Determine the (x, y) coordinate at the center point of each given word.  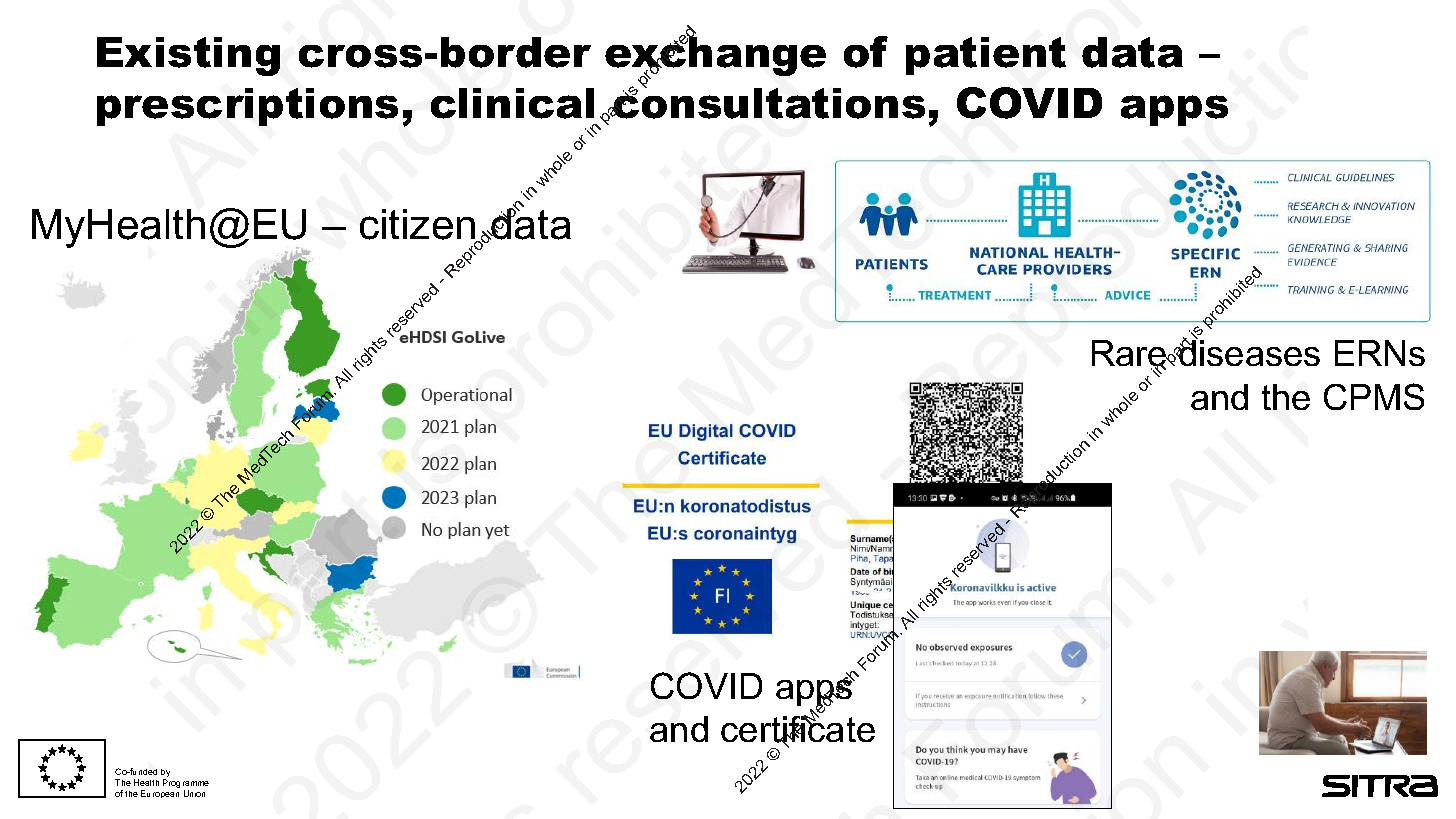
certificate (798, 729)
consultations (768, 102)
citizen (419, 226)
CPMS (1374, 396)
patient (986, 56)
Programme (186, 785)
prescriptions (247, 107)
